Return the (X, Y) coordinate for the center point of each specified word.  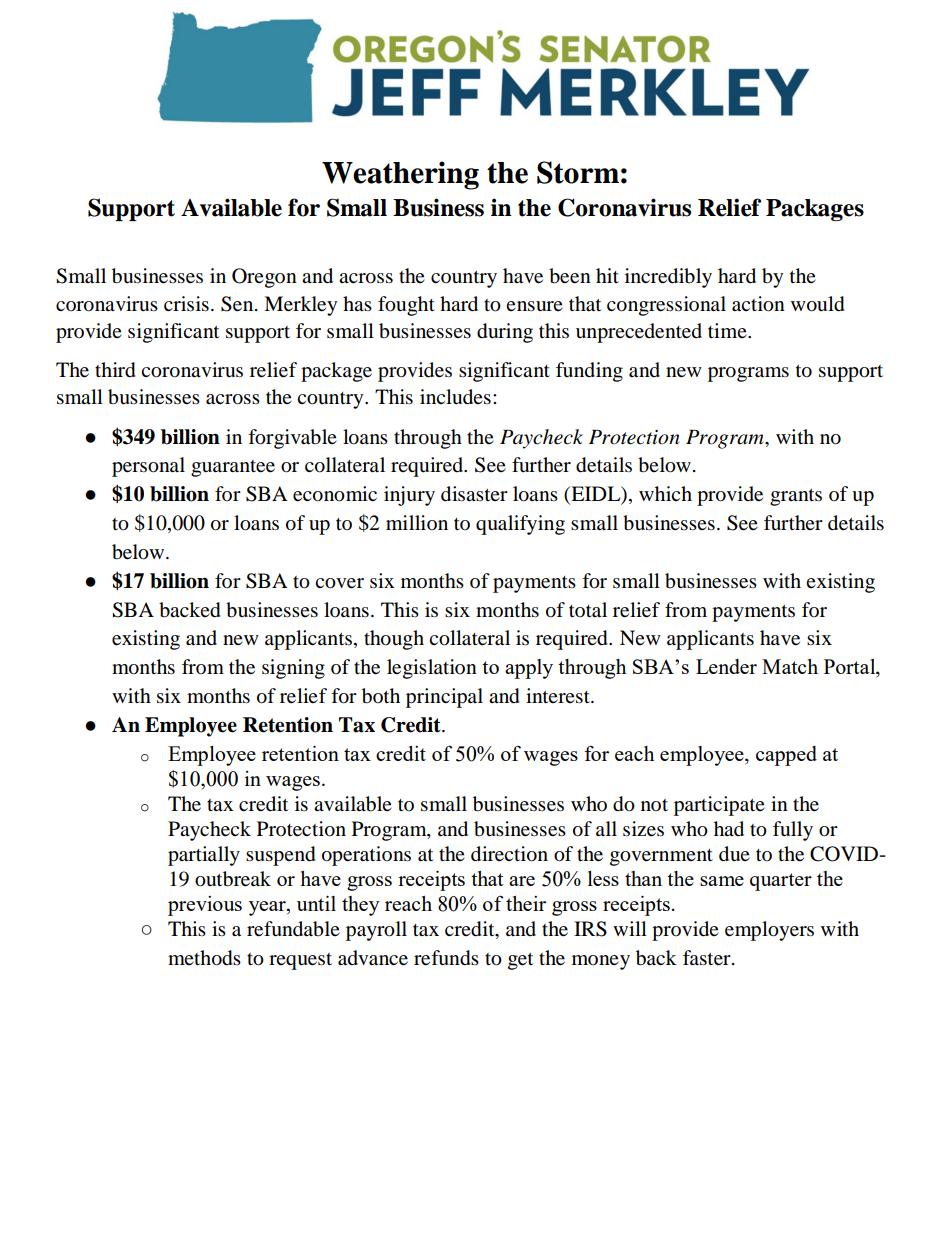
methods (204, 958)
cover (339, 583)
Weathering (400, 175)
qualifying (520, 525)
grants (796, 497)
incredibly (668, 278)
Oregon (264, 278)
